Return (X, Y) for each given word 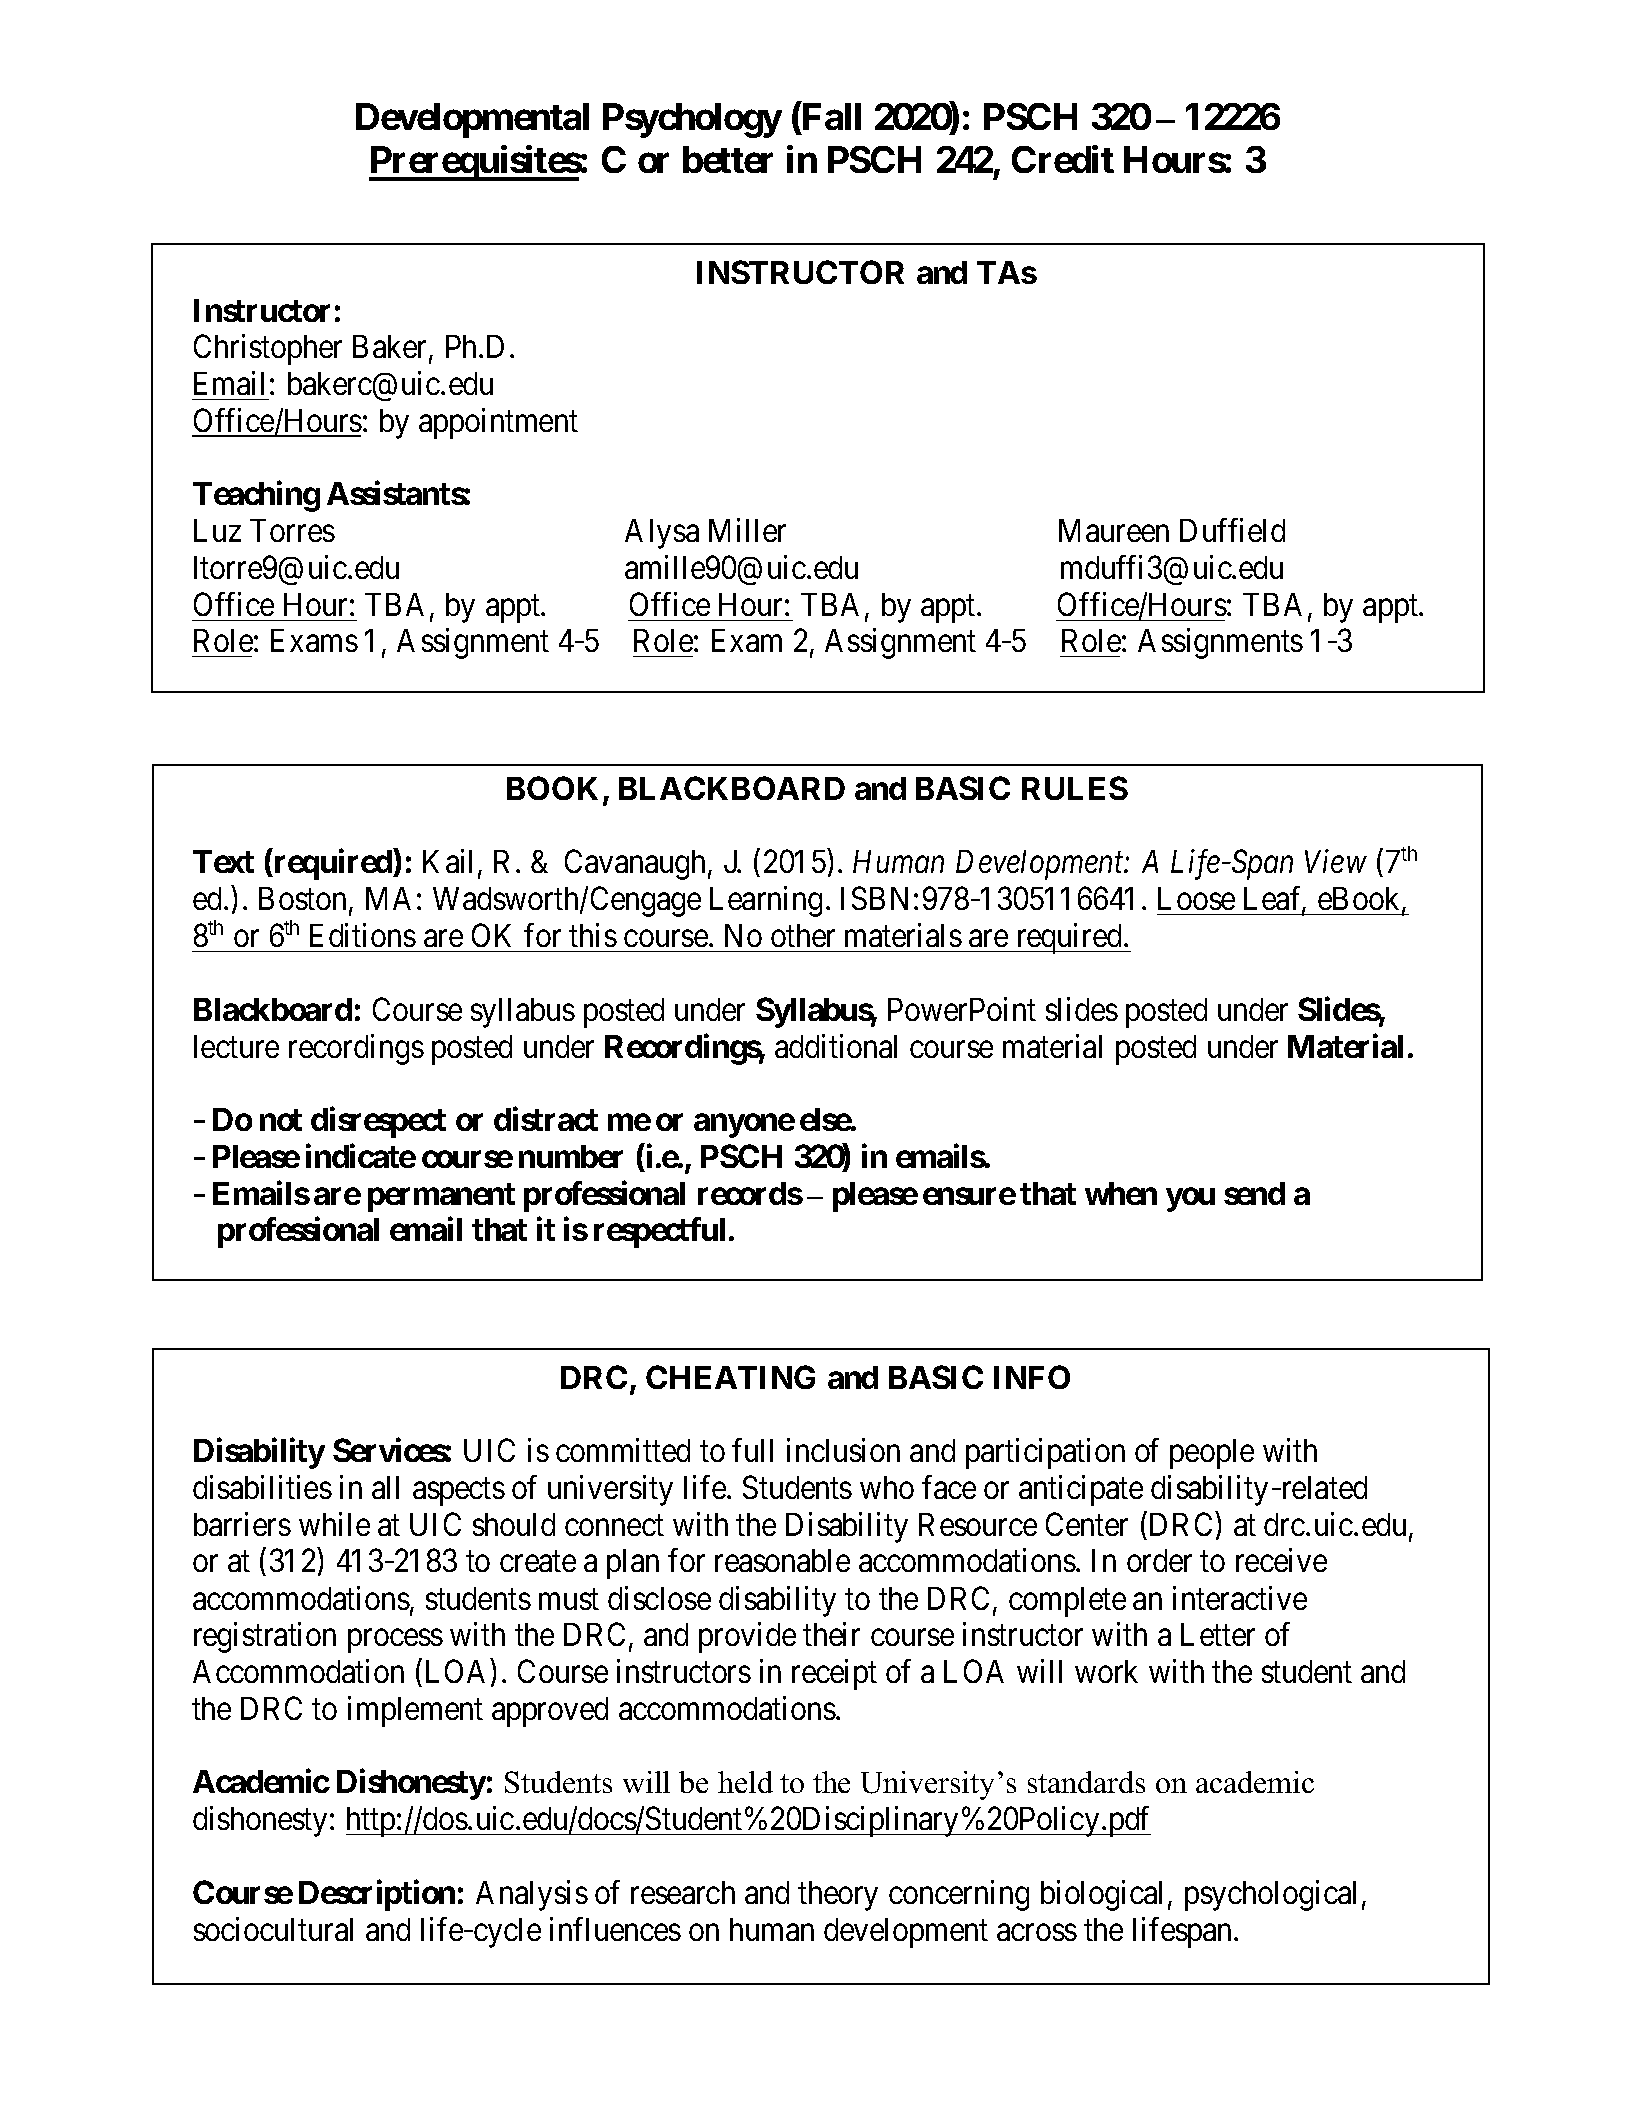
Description (377, 1895)
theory (838, 1896)
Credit (1063, 159)
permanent (441, 1197)
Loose (1196, 898)
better (728, 159)
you (1190, 1200)
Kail (451, 863)
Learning (766, 902)
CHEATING (730, 1377)
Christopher (268, 349)
